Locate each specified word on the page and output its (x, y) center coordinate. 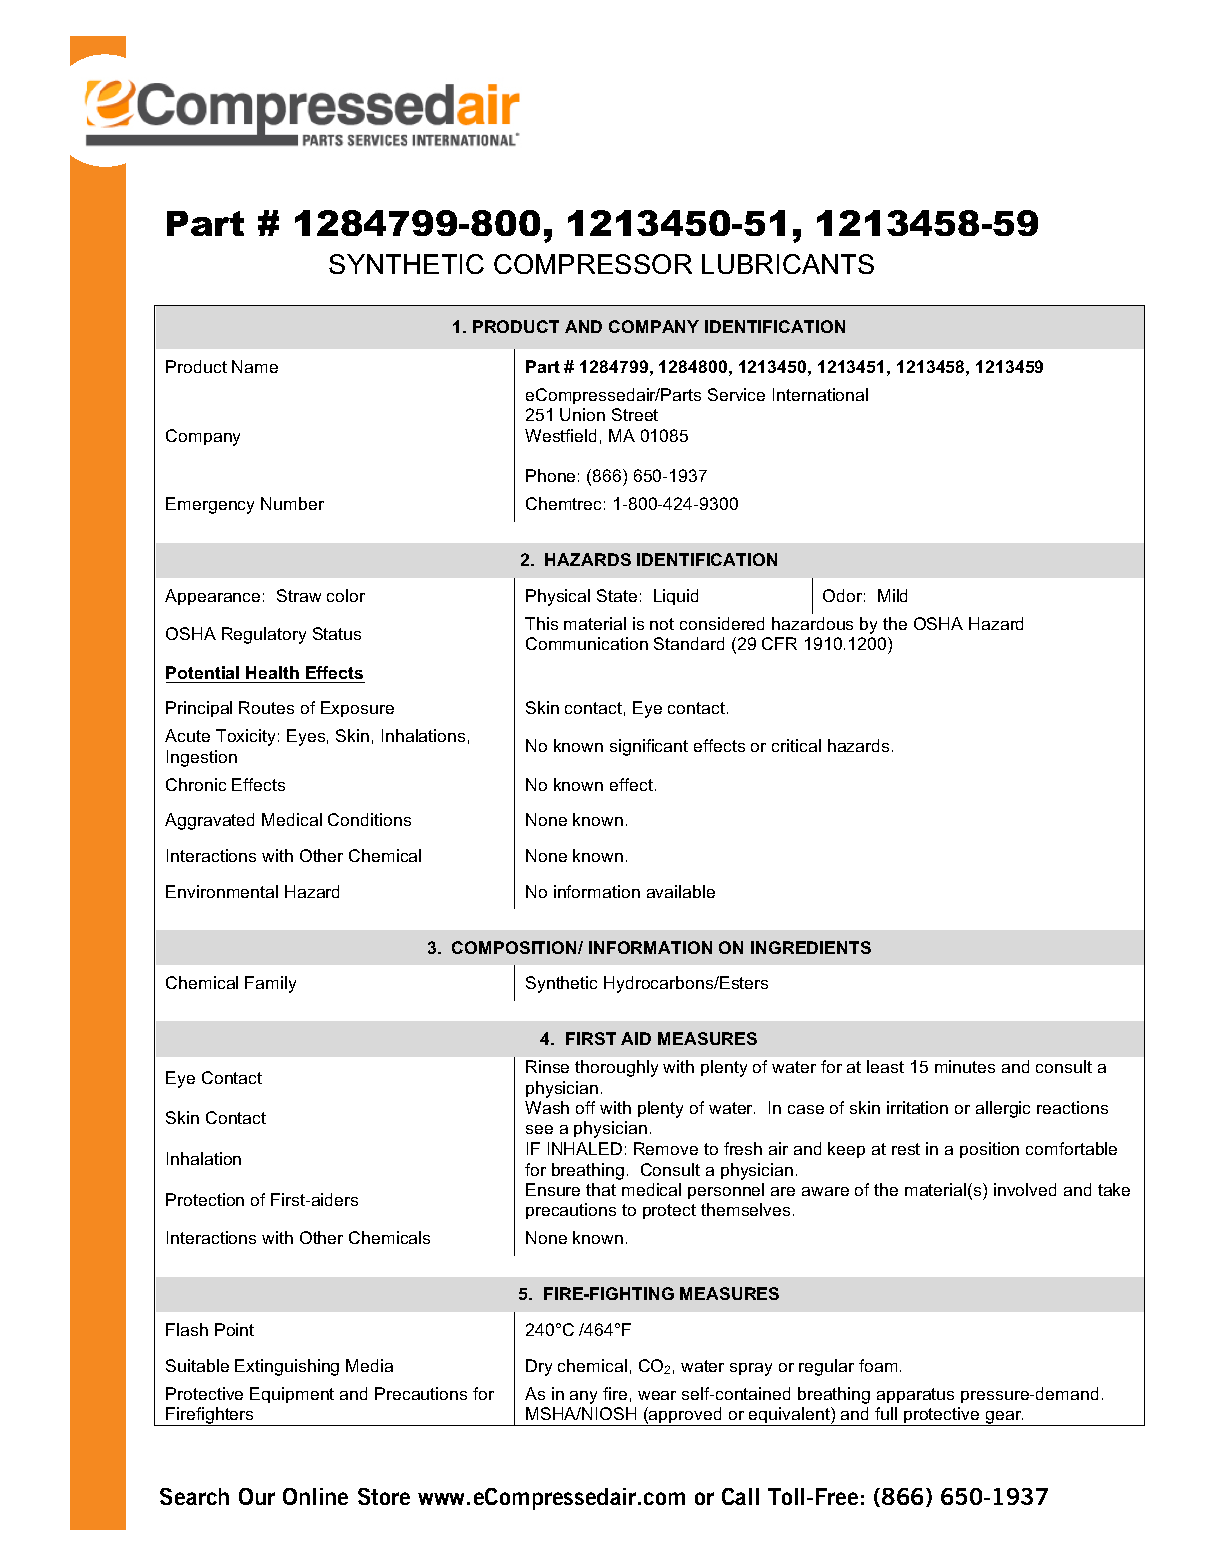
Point (234, 1329)
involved (1025, 1189)
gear (1003, 1418)
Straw (299, 595)
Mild (892, 595)
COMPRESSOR (593, 264)
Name (255, 366)
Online (315, 1496)
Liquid (676, 597)
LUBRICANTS (788, 264)
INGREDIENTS (811, 947)
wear (657, 1395)
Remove (666, 1148)
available (681, 891)
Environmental (222, 891)
